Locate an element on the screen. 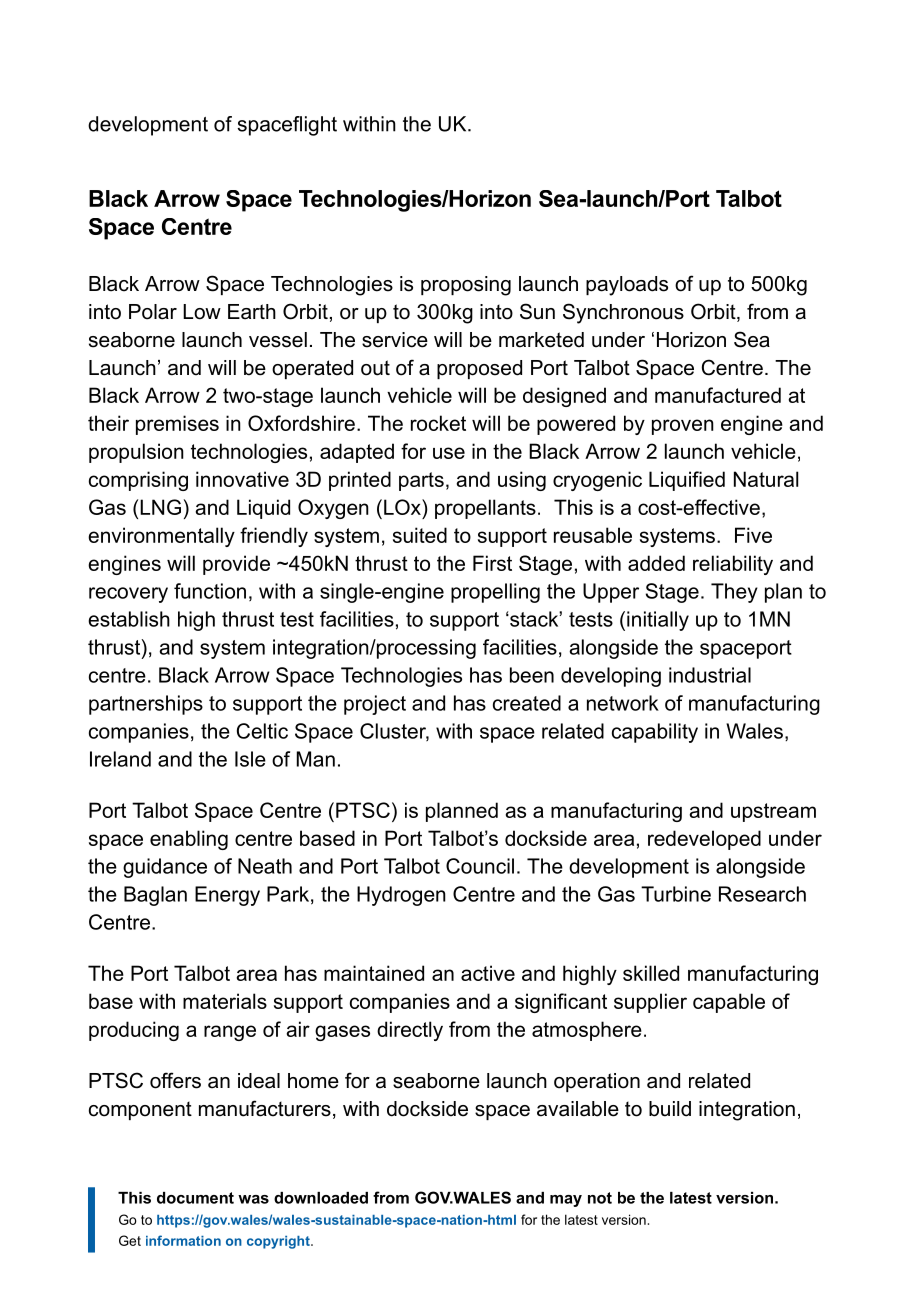 The image size is (924, 1308). capability is located at coordinates (655, 733).
